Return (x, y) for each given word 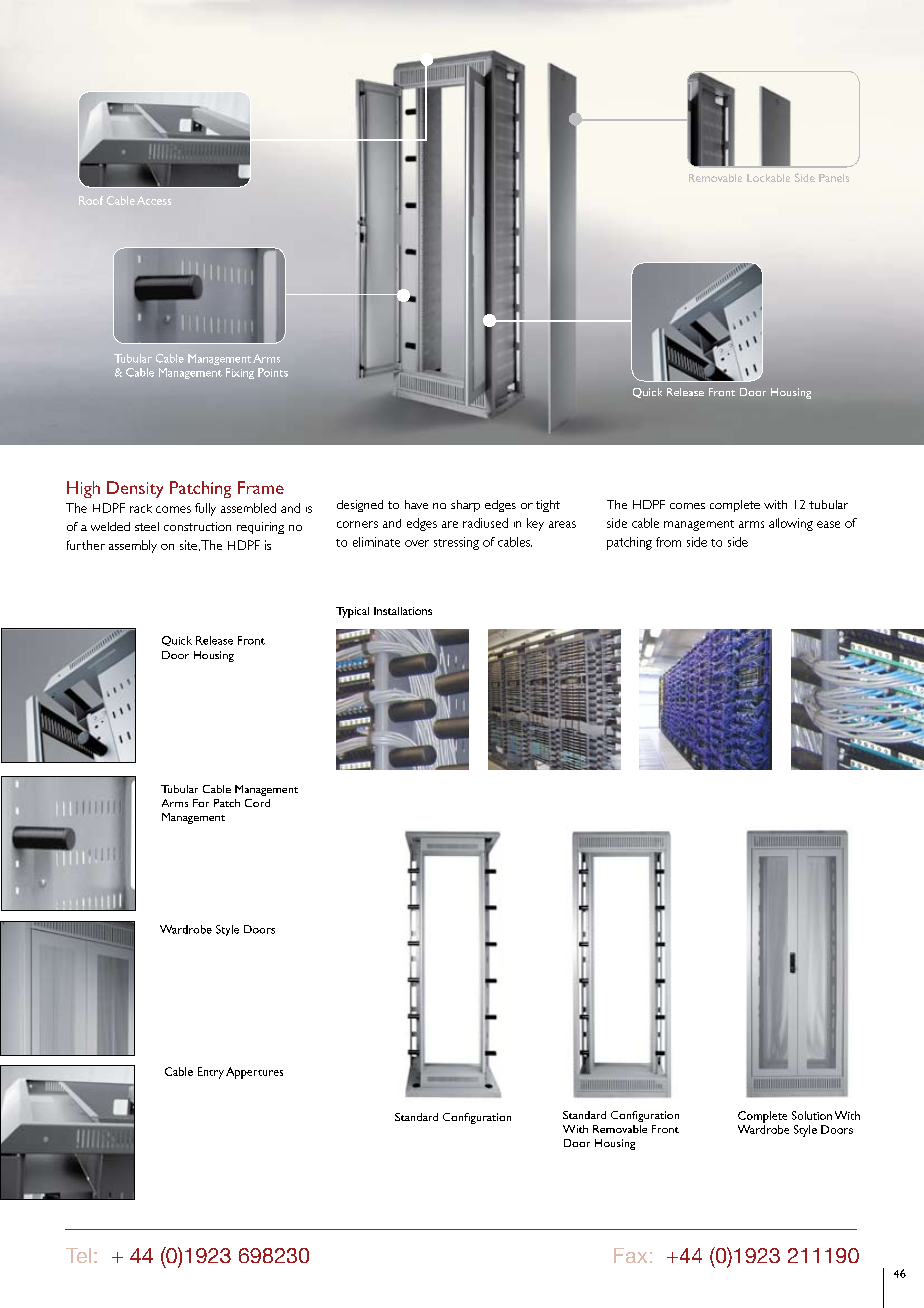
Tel (78, 1255)
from (668, 542)
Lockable (768, 178)
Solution (812, 1115)
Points (273, 372)
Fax (630, 1255)
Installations (403, 611)
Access (154, 200)
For (201, 803)
